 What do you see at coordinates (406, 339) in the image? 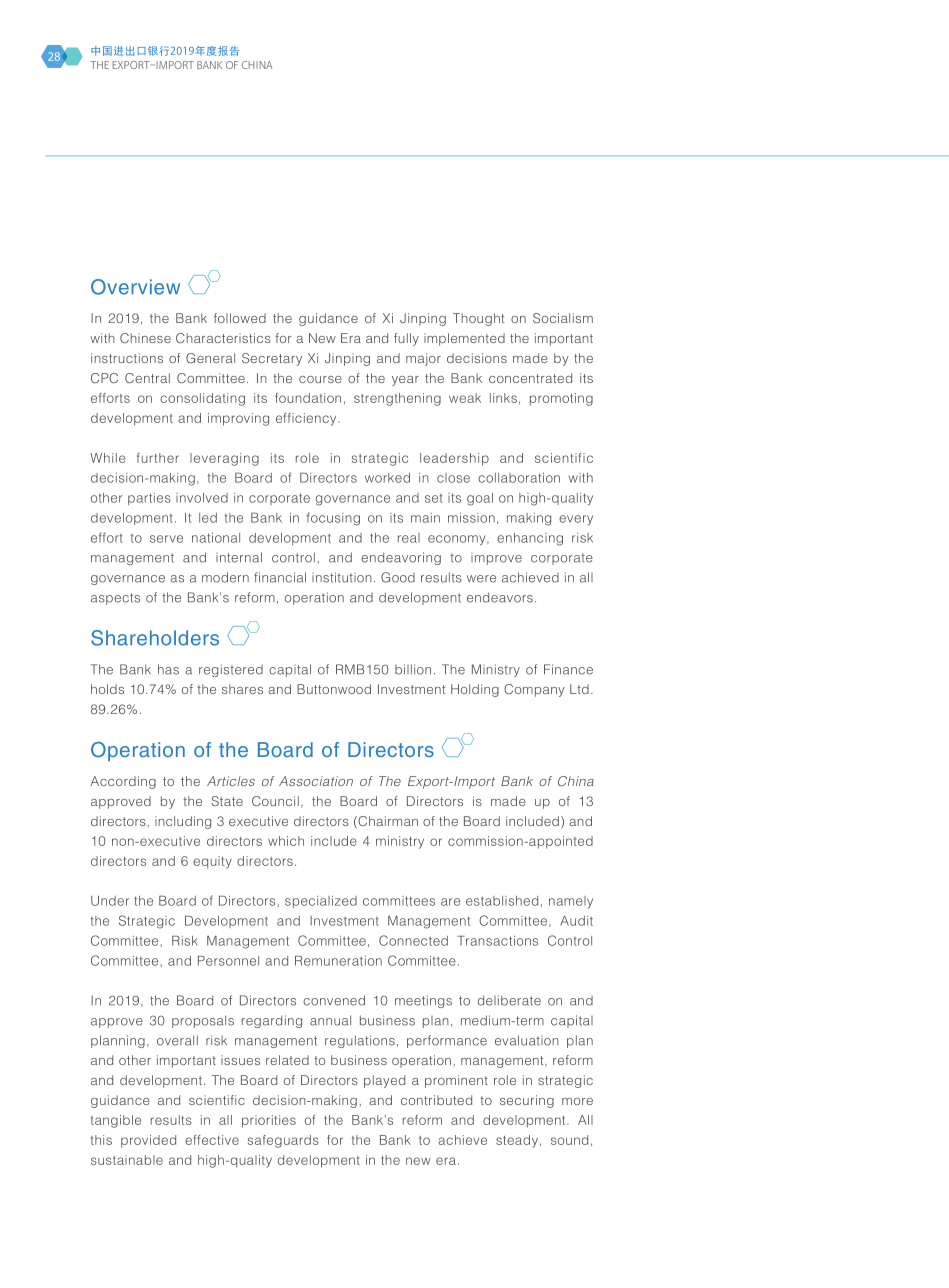
I see `fully` at bounding box center [406, 339].
